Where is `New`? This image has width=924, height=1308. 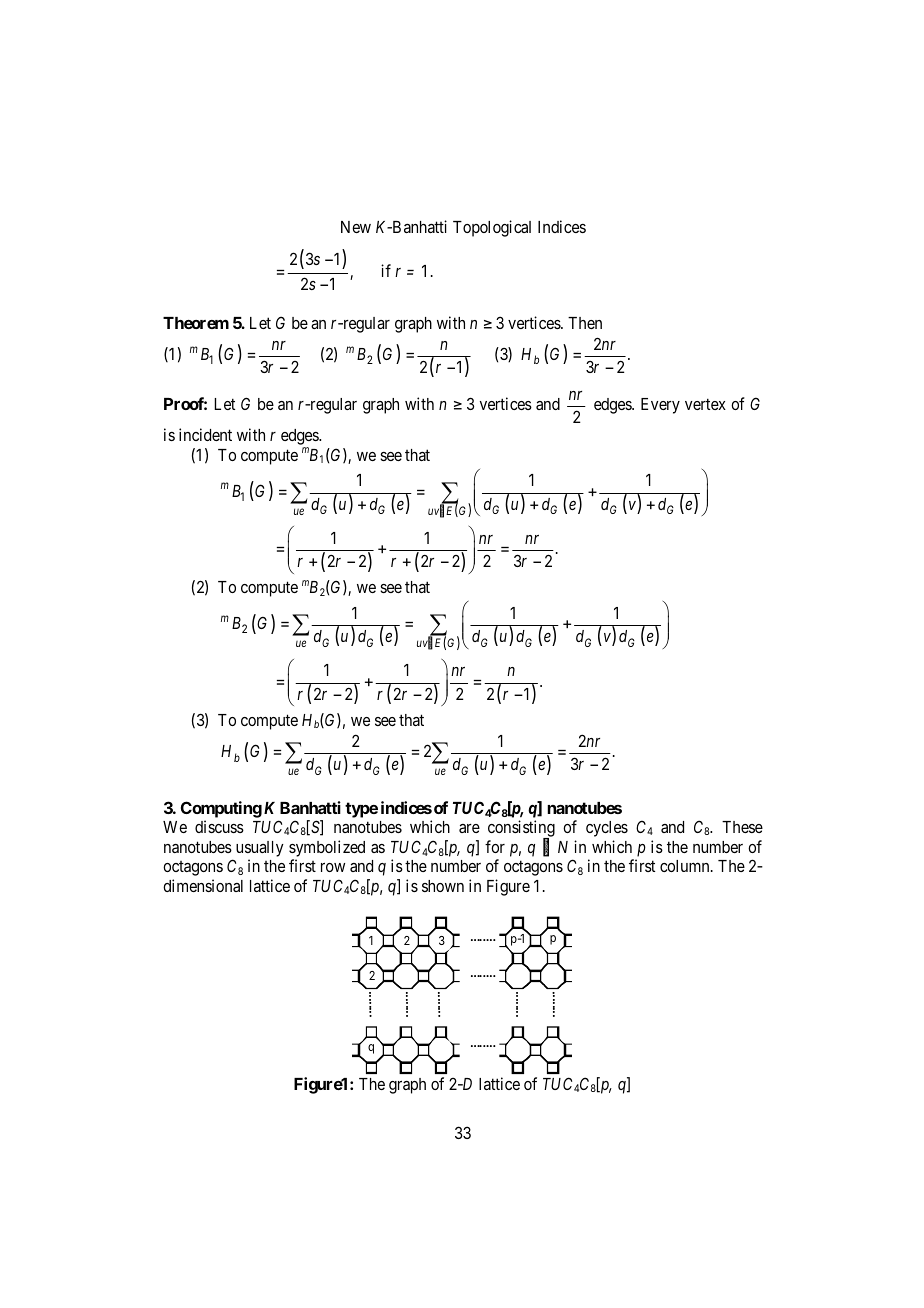 New is located at coordinates (356, 227).
